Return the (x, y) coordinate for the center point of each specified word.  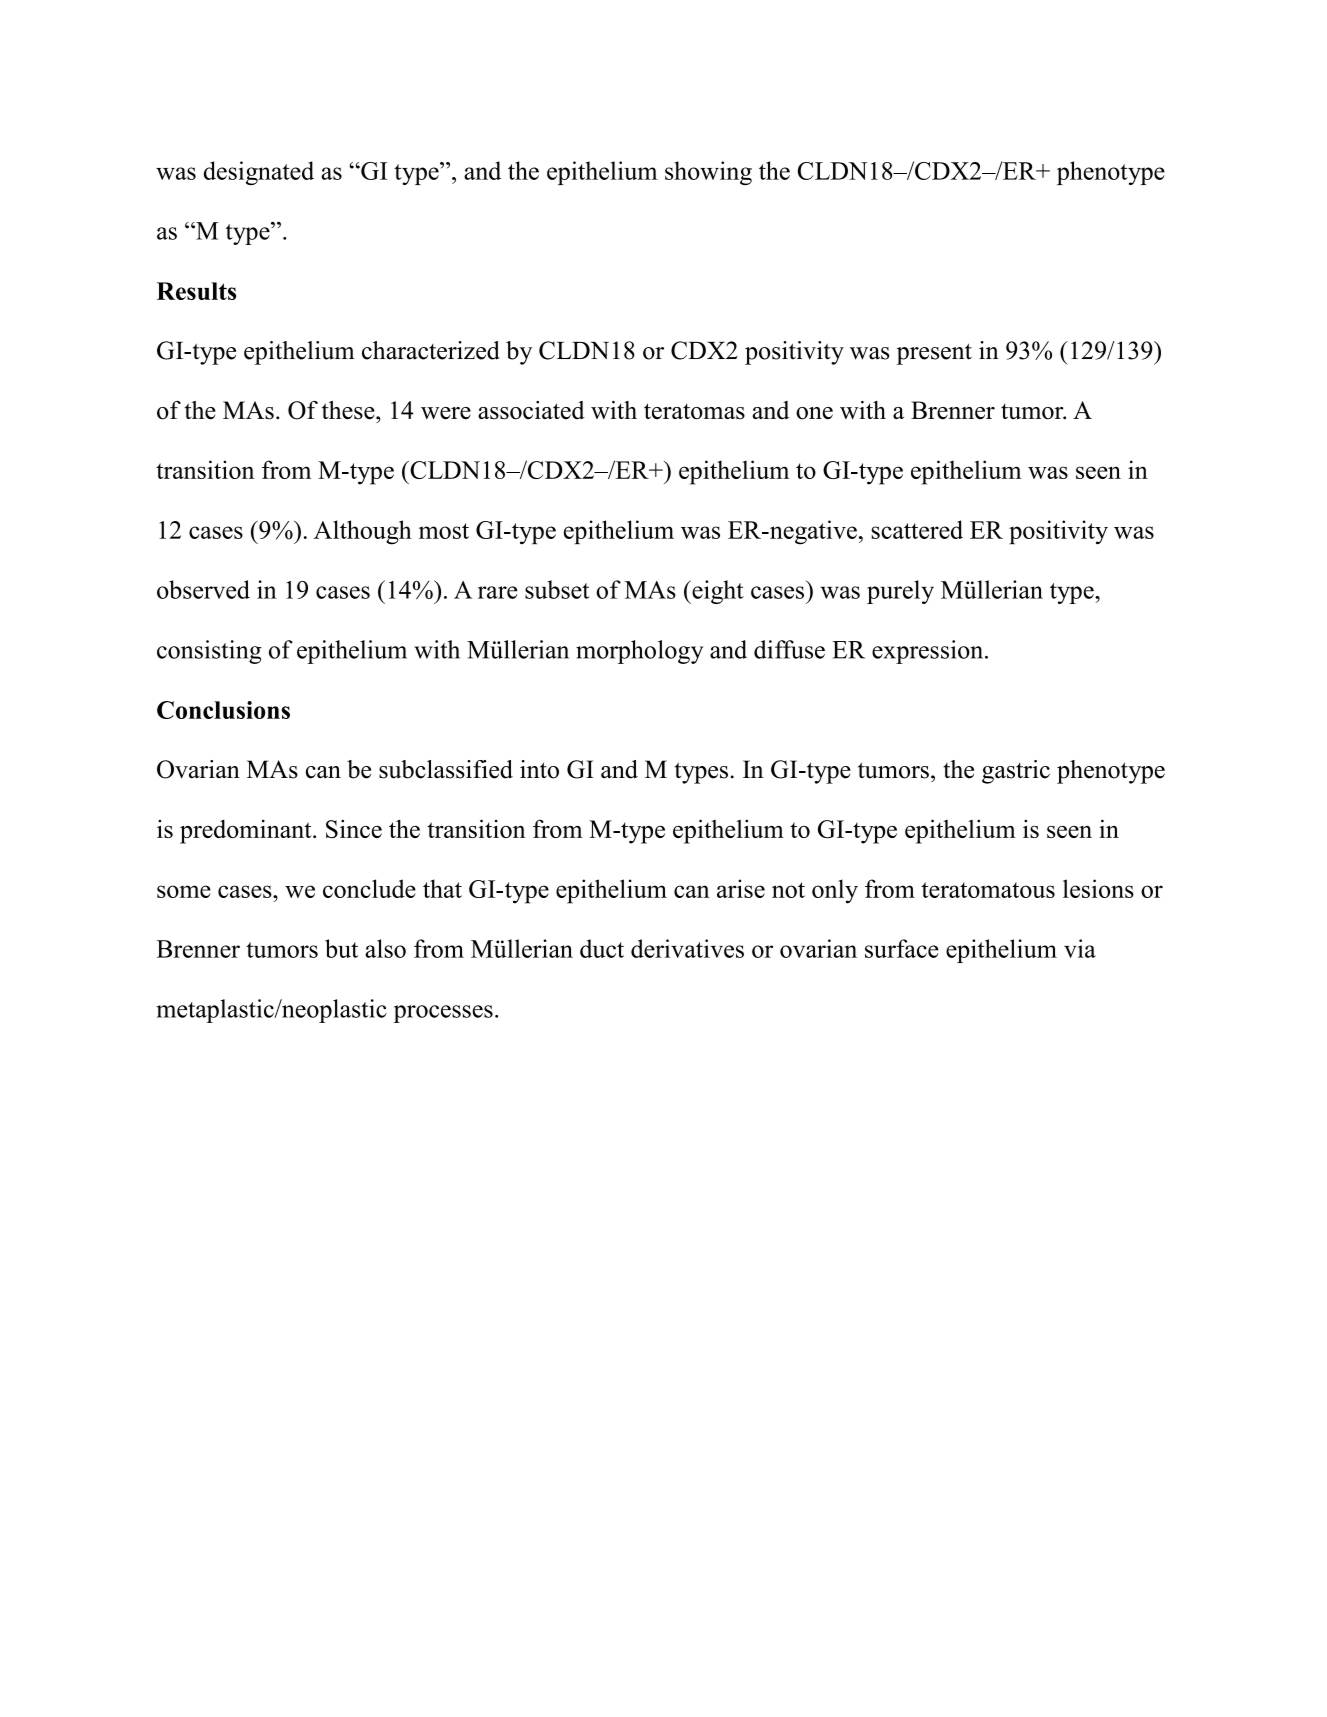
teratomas (694, 411)
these (349, 410)
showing (708, 173)
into (539, 769)
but (341, 948)
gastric (1016, 772)
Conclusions (223, 710)
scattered (917, 529)
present (934, 354)
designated (259, 173)
